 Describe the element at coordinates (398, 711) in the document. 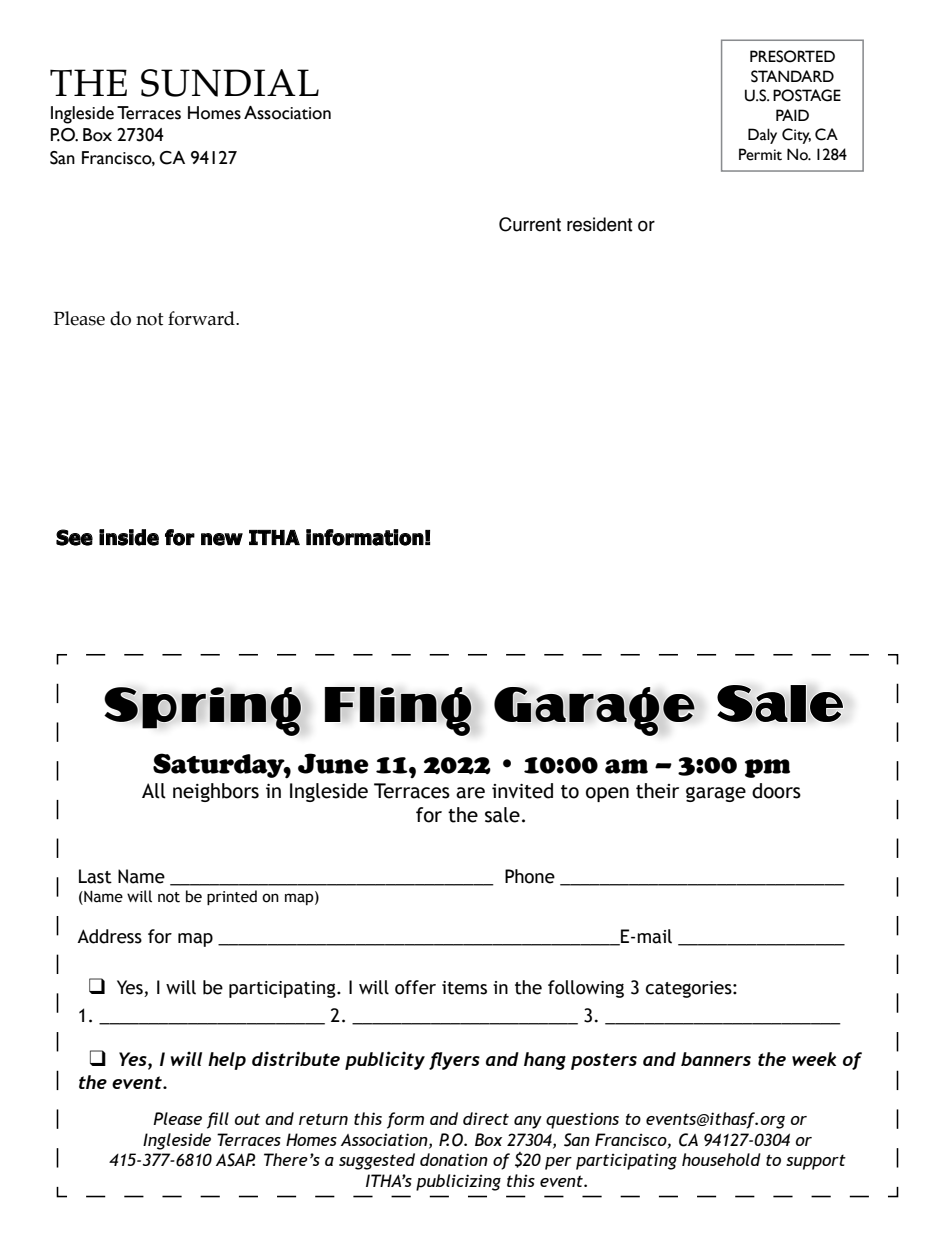

I see `Fling` at that location.
